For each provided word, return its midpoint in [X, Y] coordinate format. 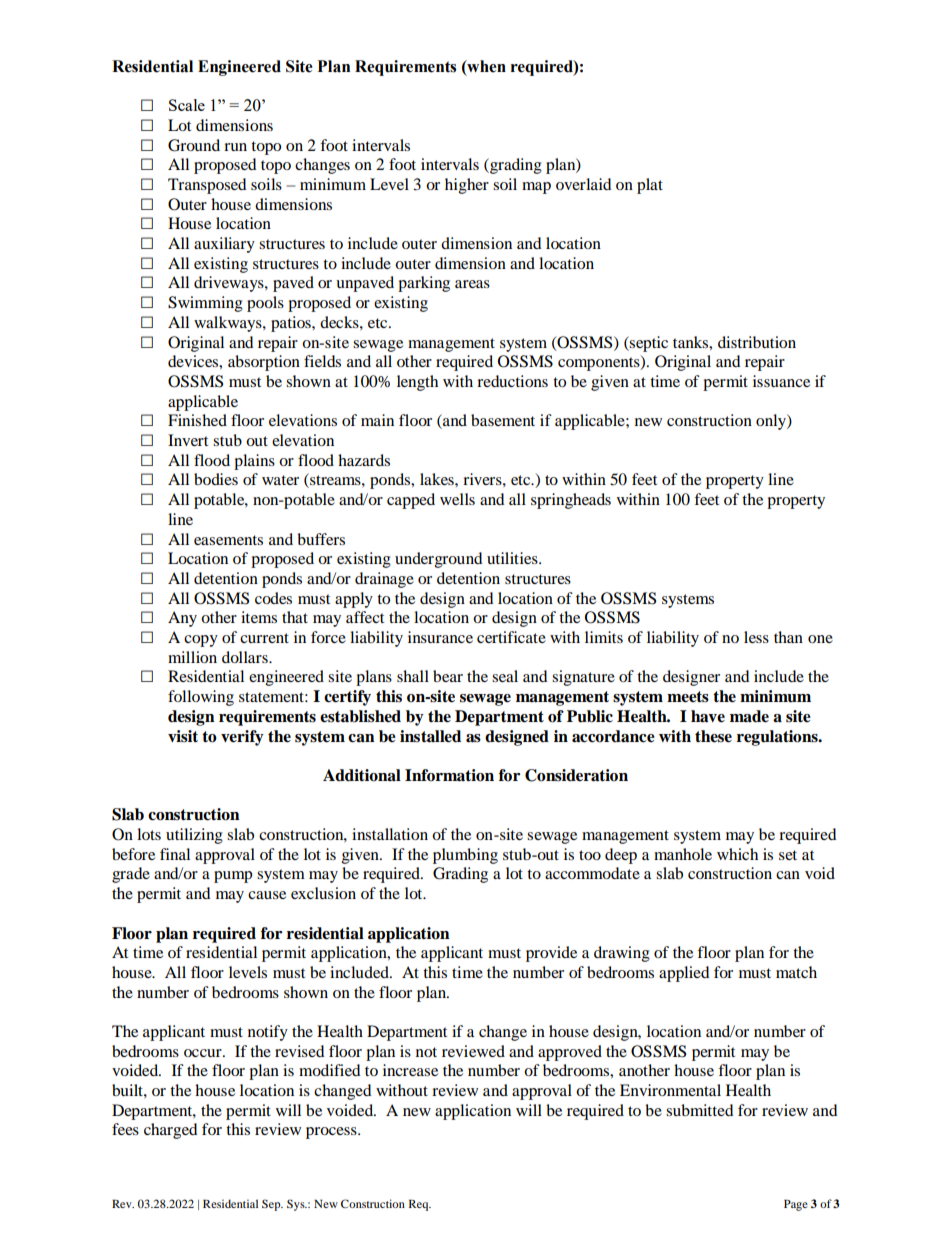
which [737, 854]
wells [457, 499]
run [235, 147]
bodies [216, 479]
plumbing [465, 856]
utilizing [194, 836]
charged [171, 1131]
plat [650, 186]
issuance [781, 381]
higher [467, 186]
